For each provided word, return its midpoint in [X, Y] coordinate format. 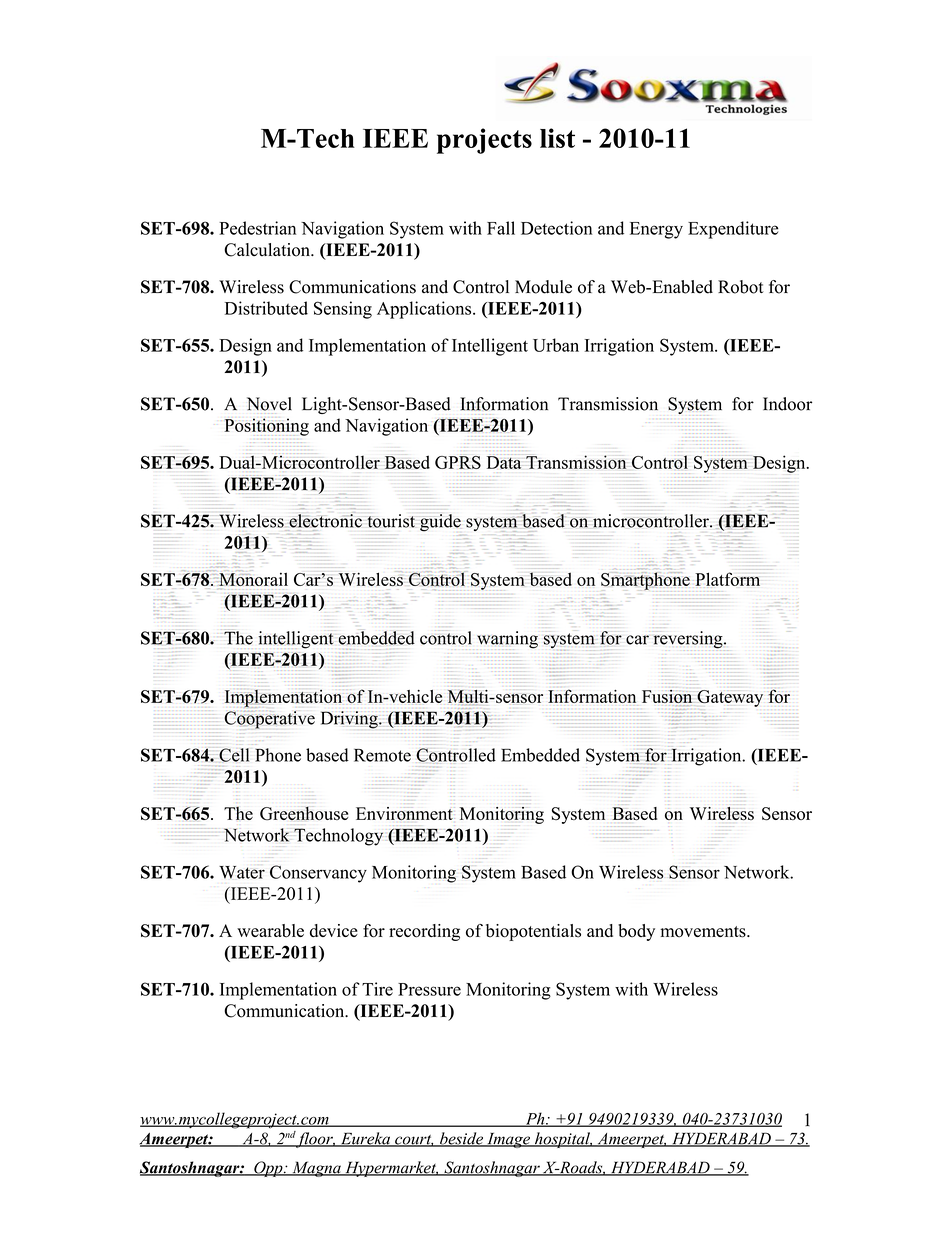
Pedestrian [257, 228]
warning [507, 640]
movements [704, 932]
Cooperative [269, 720]
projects [484, 141]
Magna [316, 1169]
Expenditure [733, 230]
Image [508, 1140]
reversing [689, 640]
